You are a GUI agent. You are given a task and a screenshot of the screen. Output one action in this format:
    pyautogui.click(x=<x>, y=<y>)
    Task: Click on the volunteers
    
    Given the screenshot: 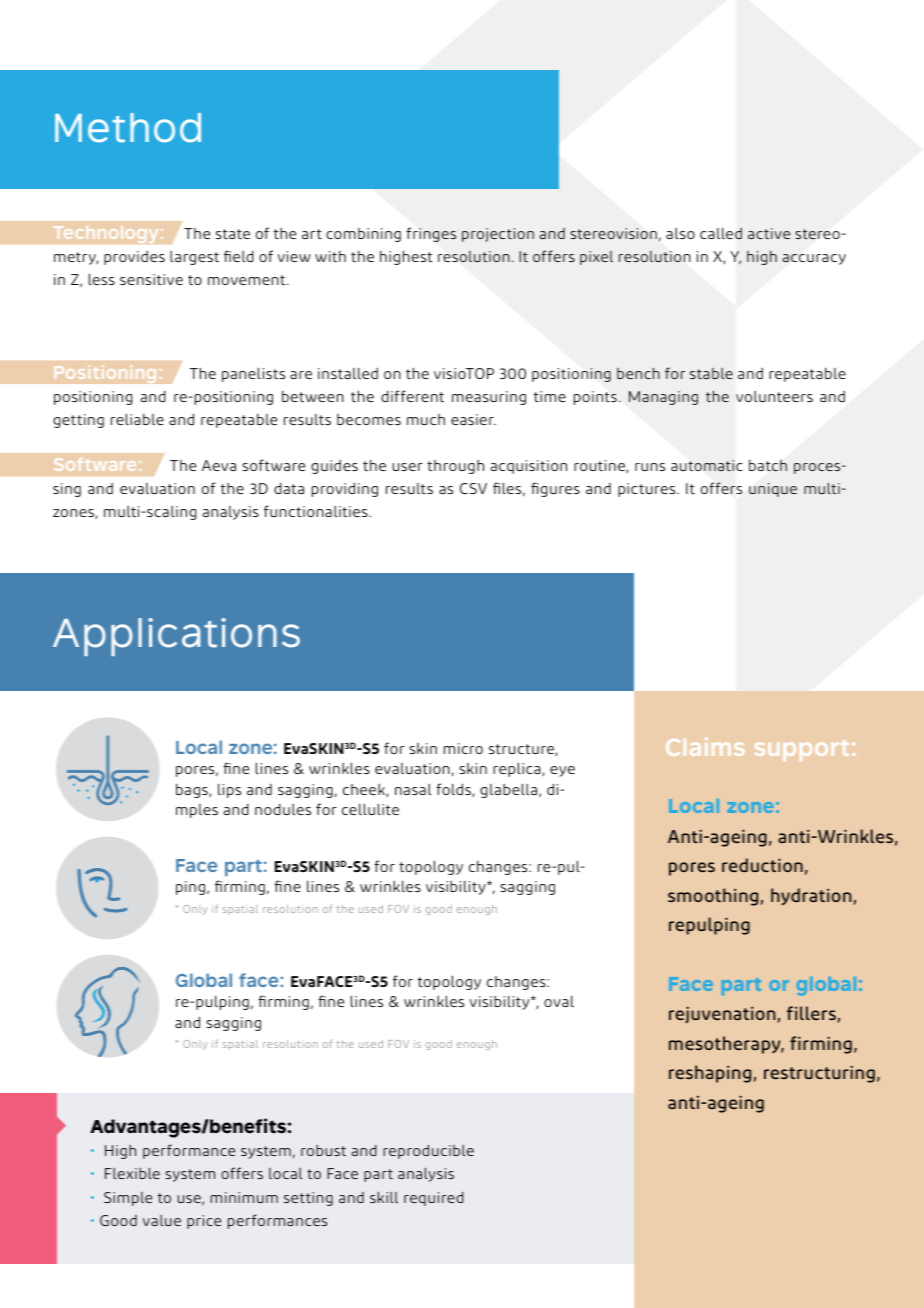 What is the action you would take?
    pyautogui.click(x=774, y=396)
